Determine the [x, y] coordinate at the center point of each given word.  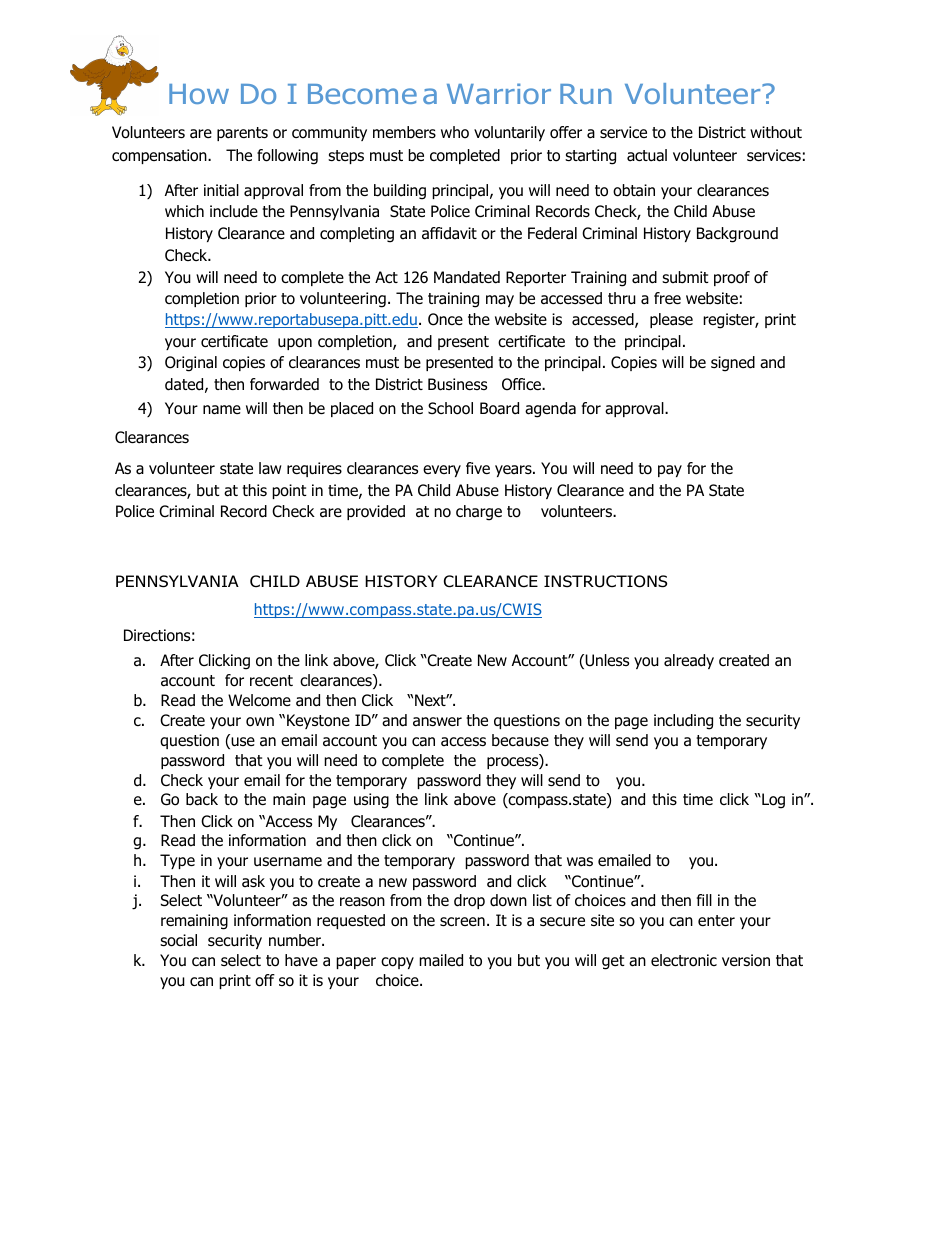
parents [242, 134]
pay [670, 471]
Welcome [259, 700]
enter [716, 920]
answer [437, 722]
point [289, 491]
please [671, 320]
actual [647, 155]
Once [445, 319]
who [455, 132]
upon [295, 344]
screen [462, 922]
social [178, 940]
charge [479, 513]
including [683, 722]
